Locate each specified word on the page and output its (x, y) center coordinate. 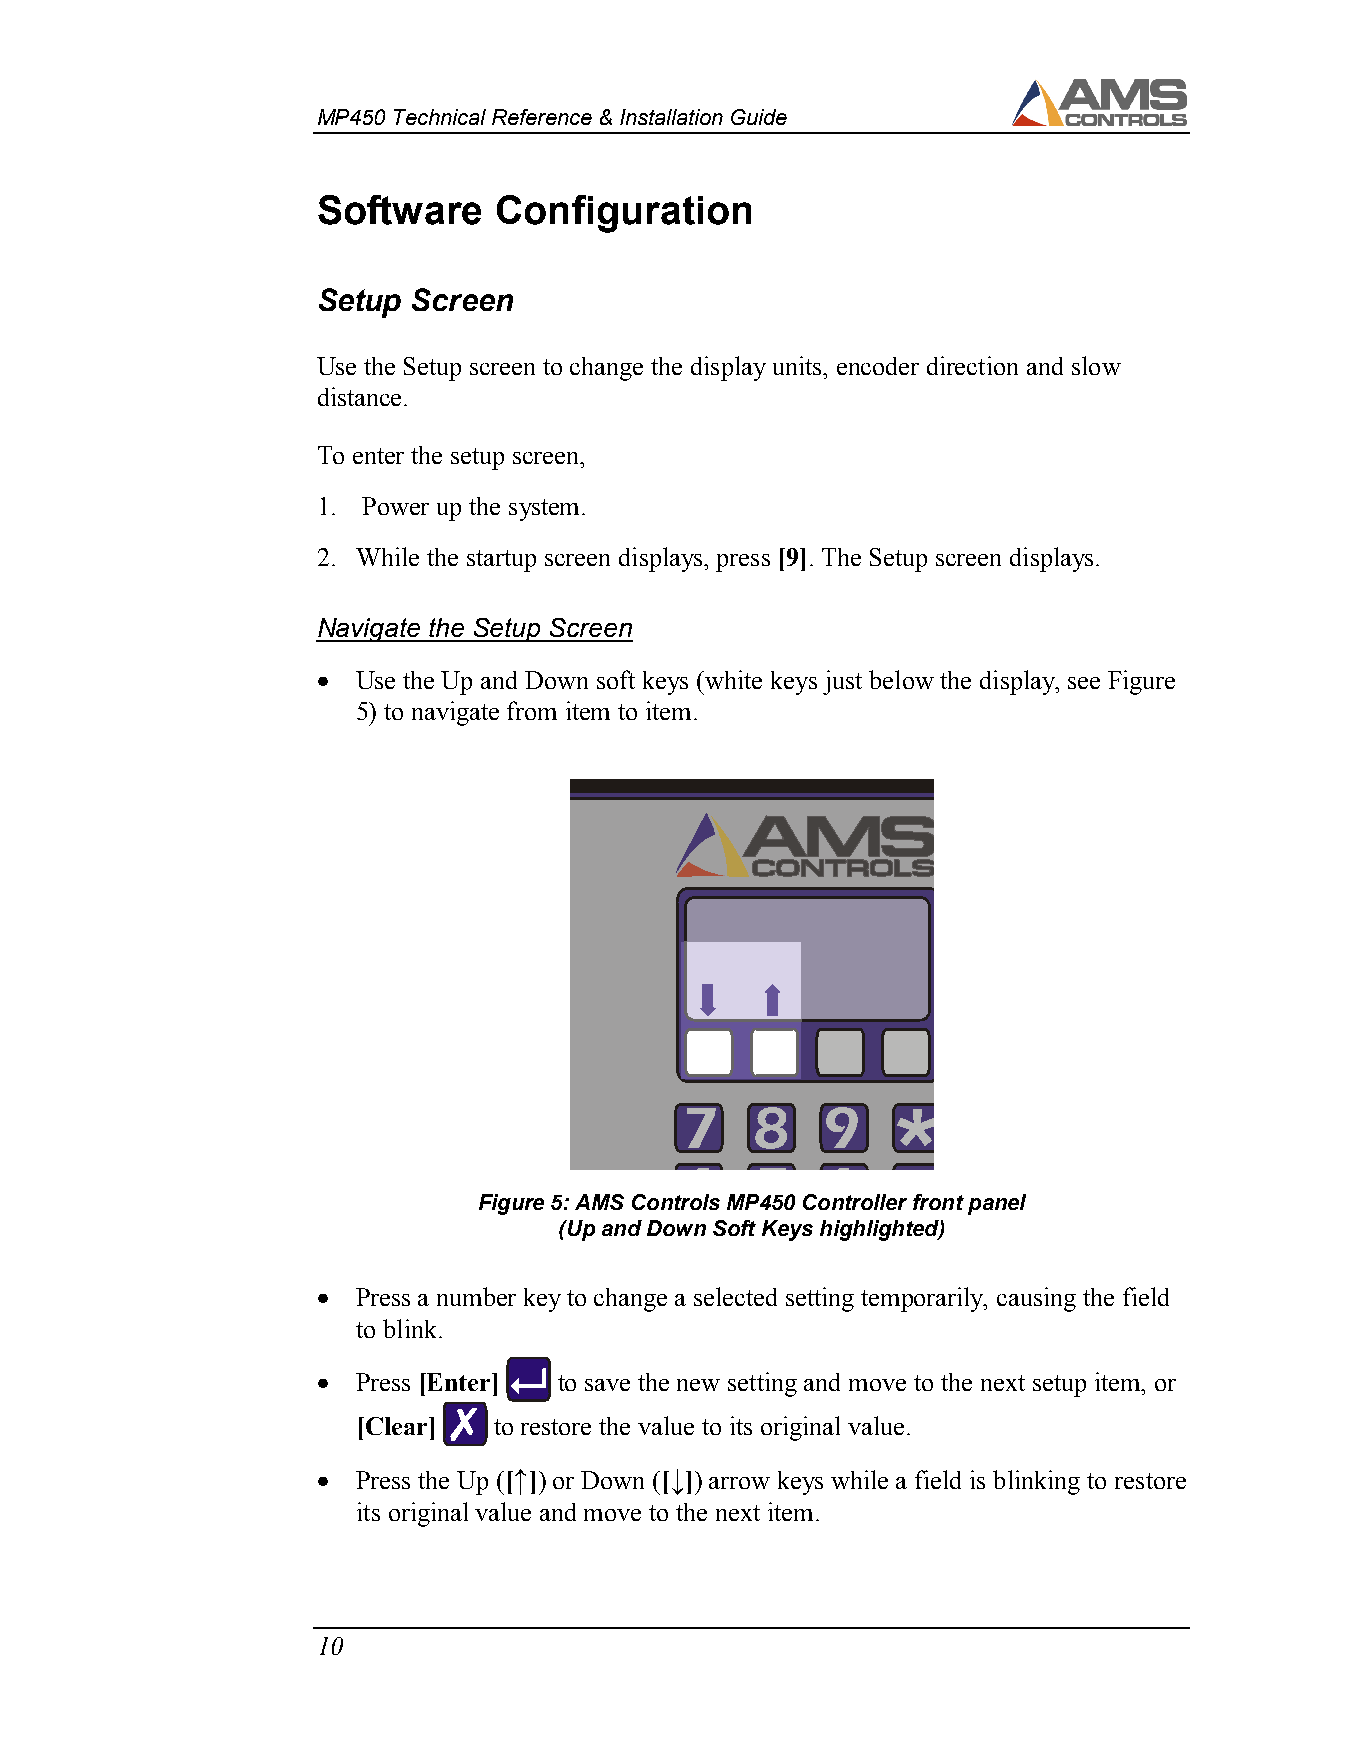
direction (972, 365)
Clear (396, 1426)
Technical (440, 117)
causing (1036, 1299)
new (698, 1385)
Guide (759, 117)
